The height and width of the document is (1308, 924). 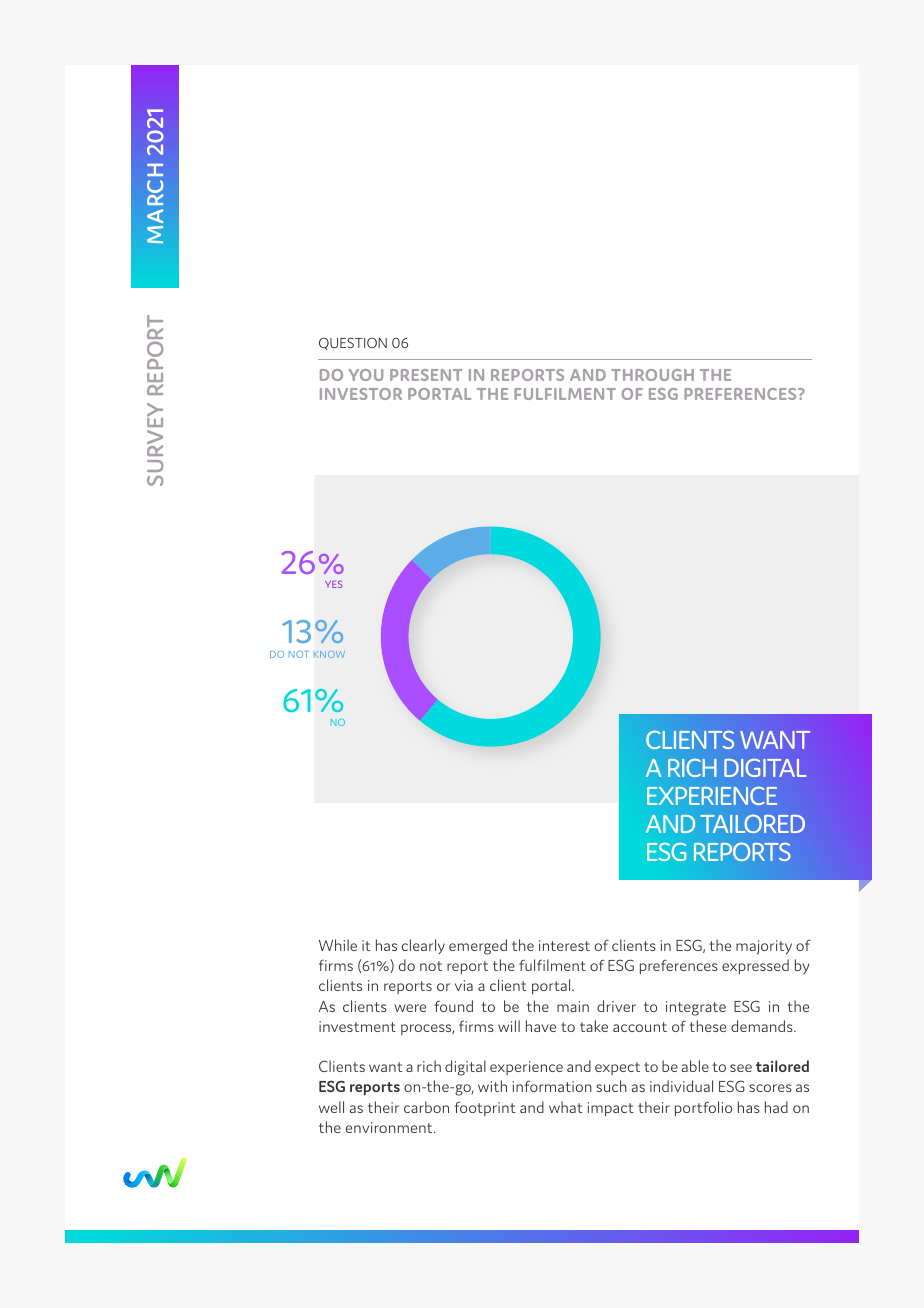 What do you see at coordinates (764, 947) in the document?
I see `majority` at bounding box center [764, 947].
